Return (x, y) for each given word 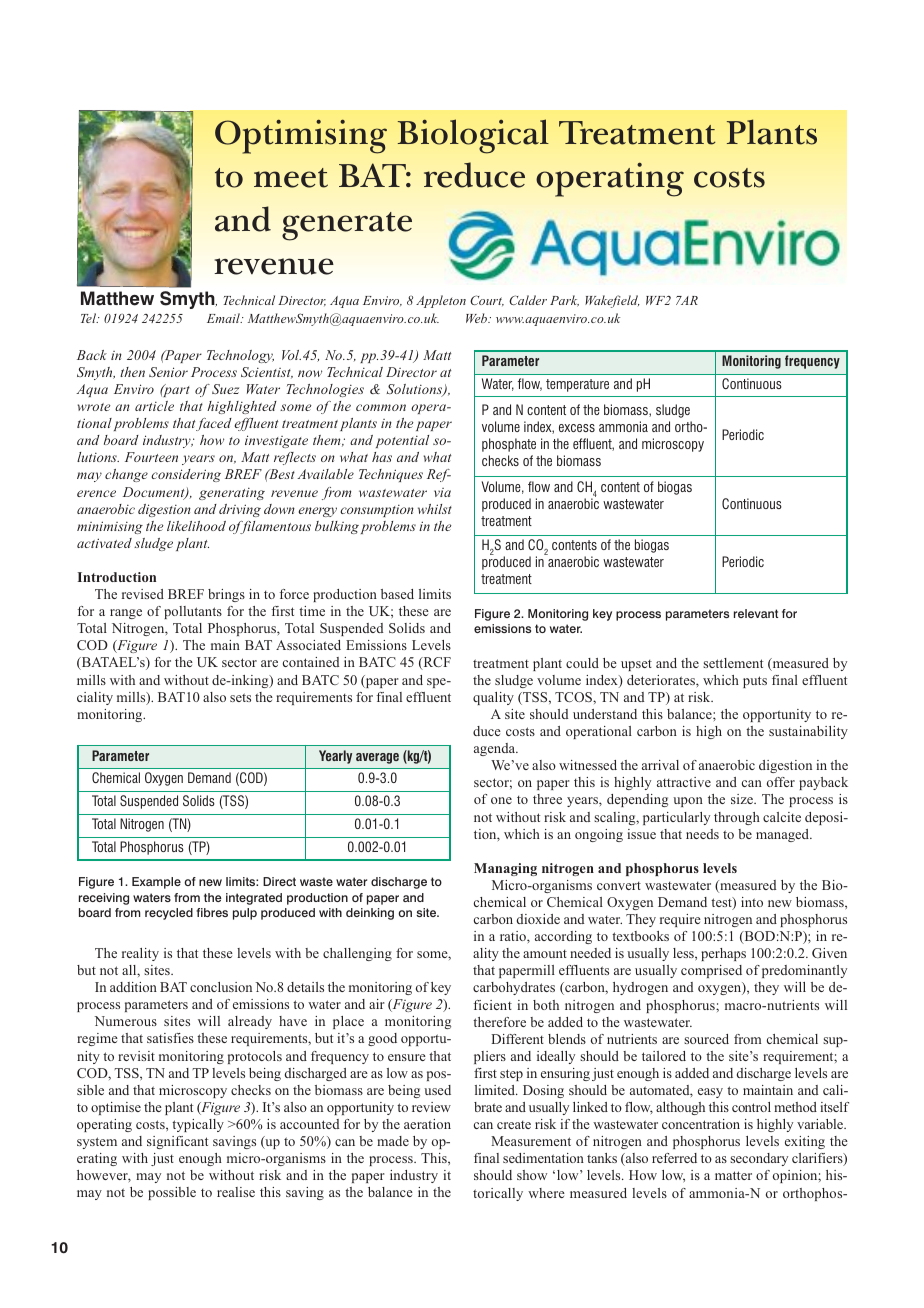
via (442, 492)
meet (291, 178)
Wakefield (612, 301)
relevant (756, 613)
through (737, 818)
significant (177, 1142)
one (501, 800)
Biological (473, 136)
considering (186, 475)
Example (156, 883)
